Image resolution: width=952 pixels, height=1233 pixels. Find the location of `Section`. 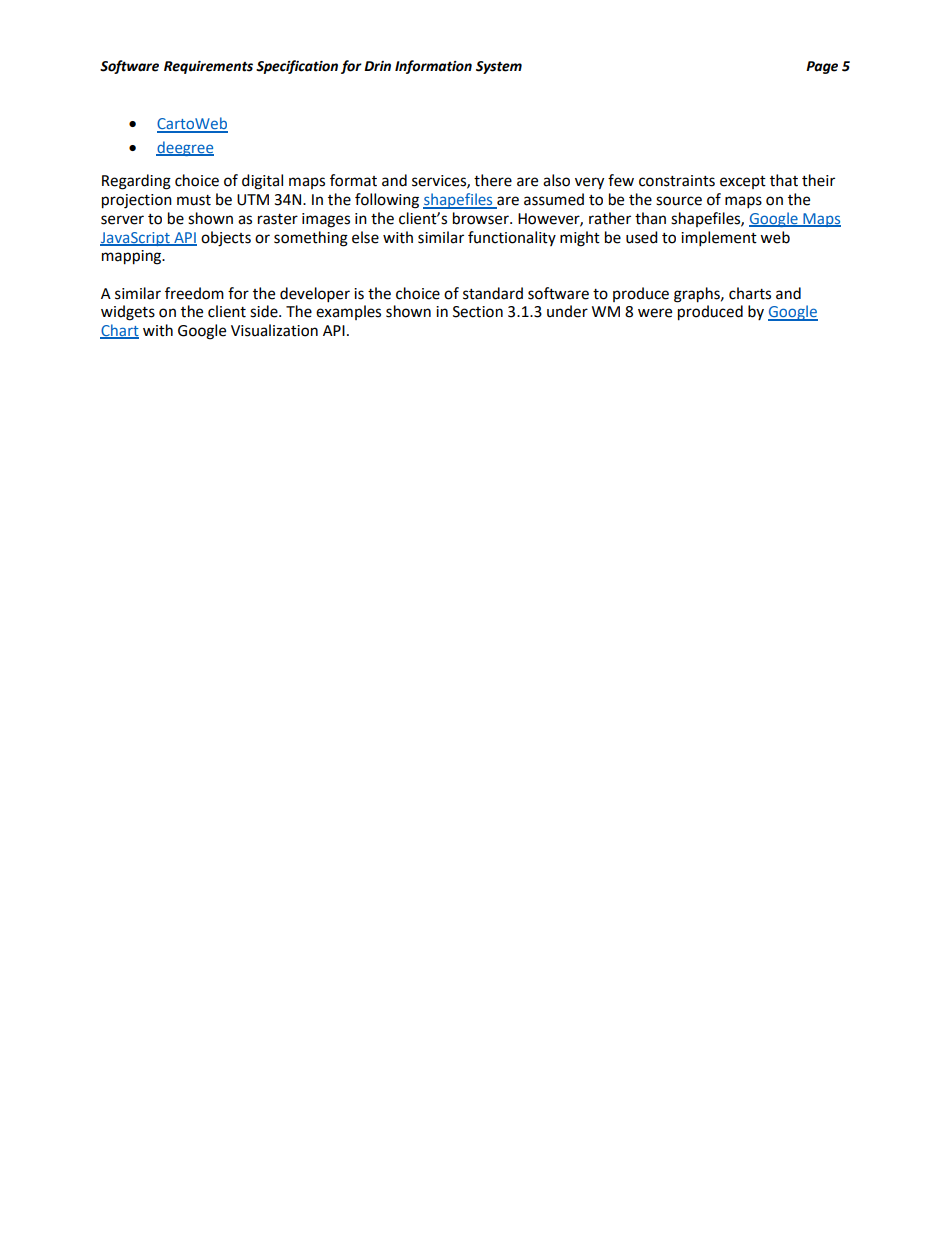

Section is located at coordinates (478, 312).
